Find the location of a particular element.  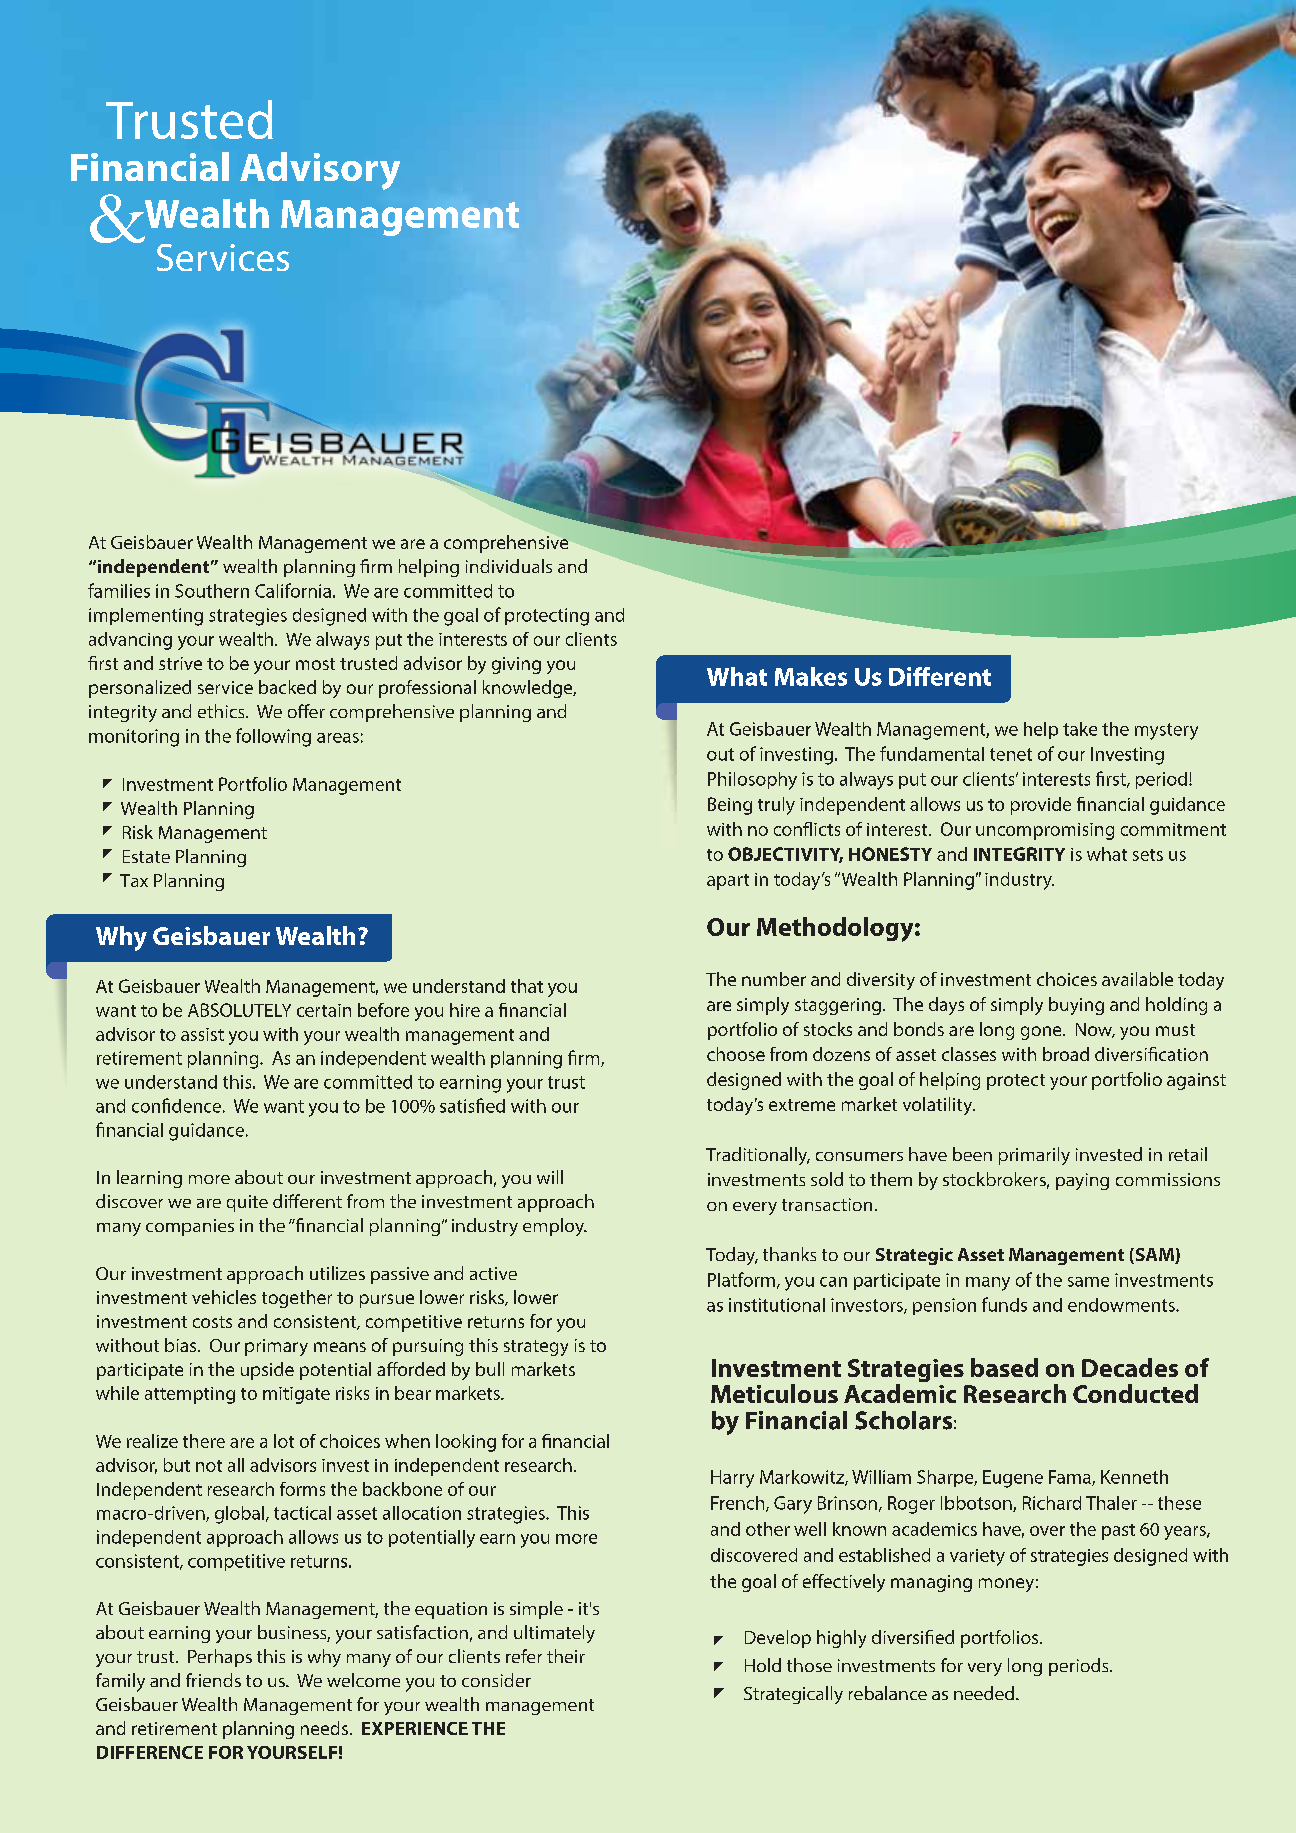

needed is located at coordinates (984, 1693).
